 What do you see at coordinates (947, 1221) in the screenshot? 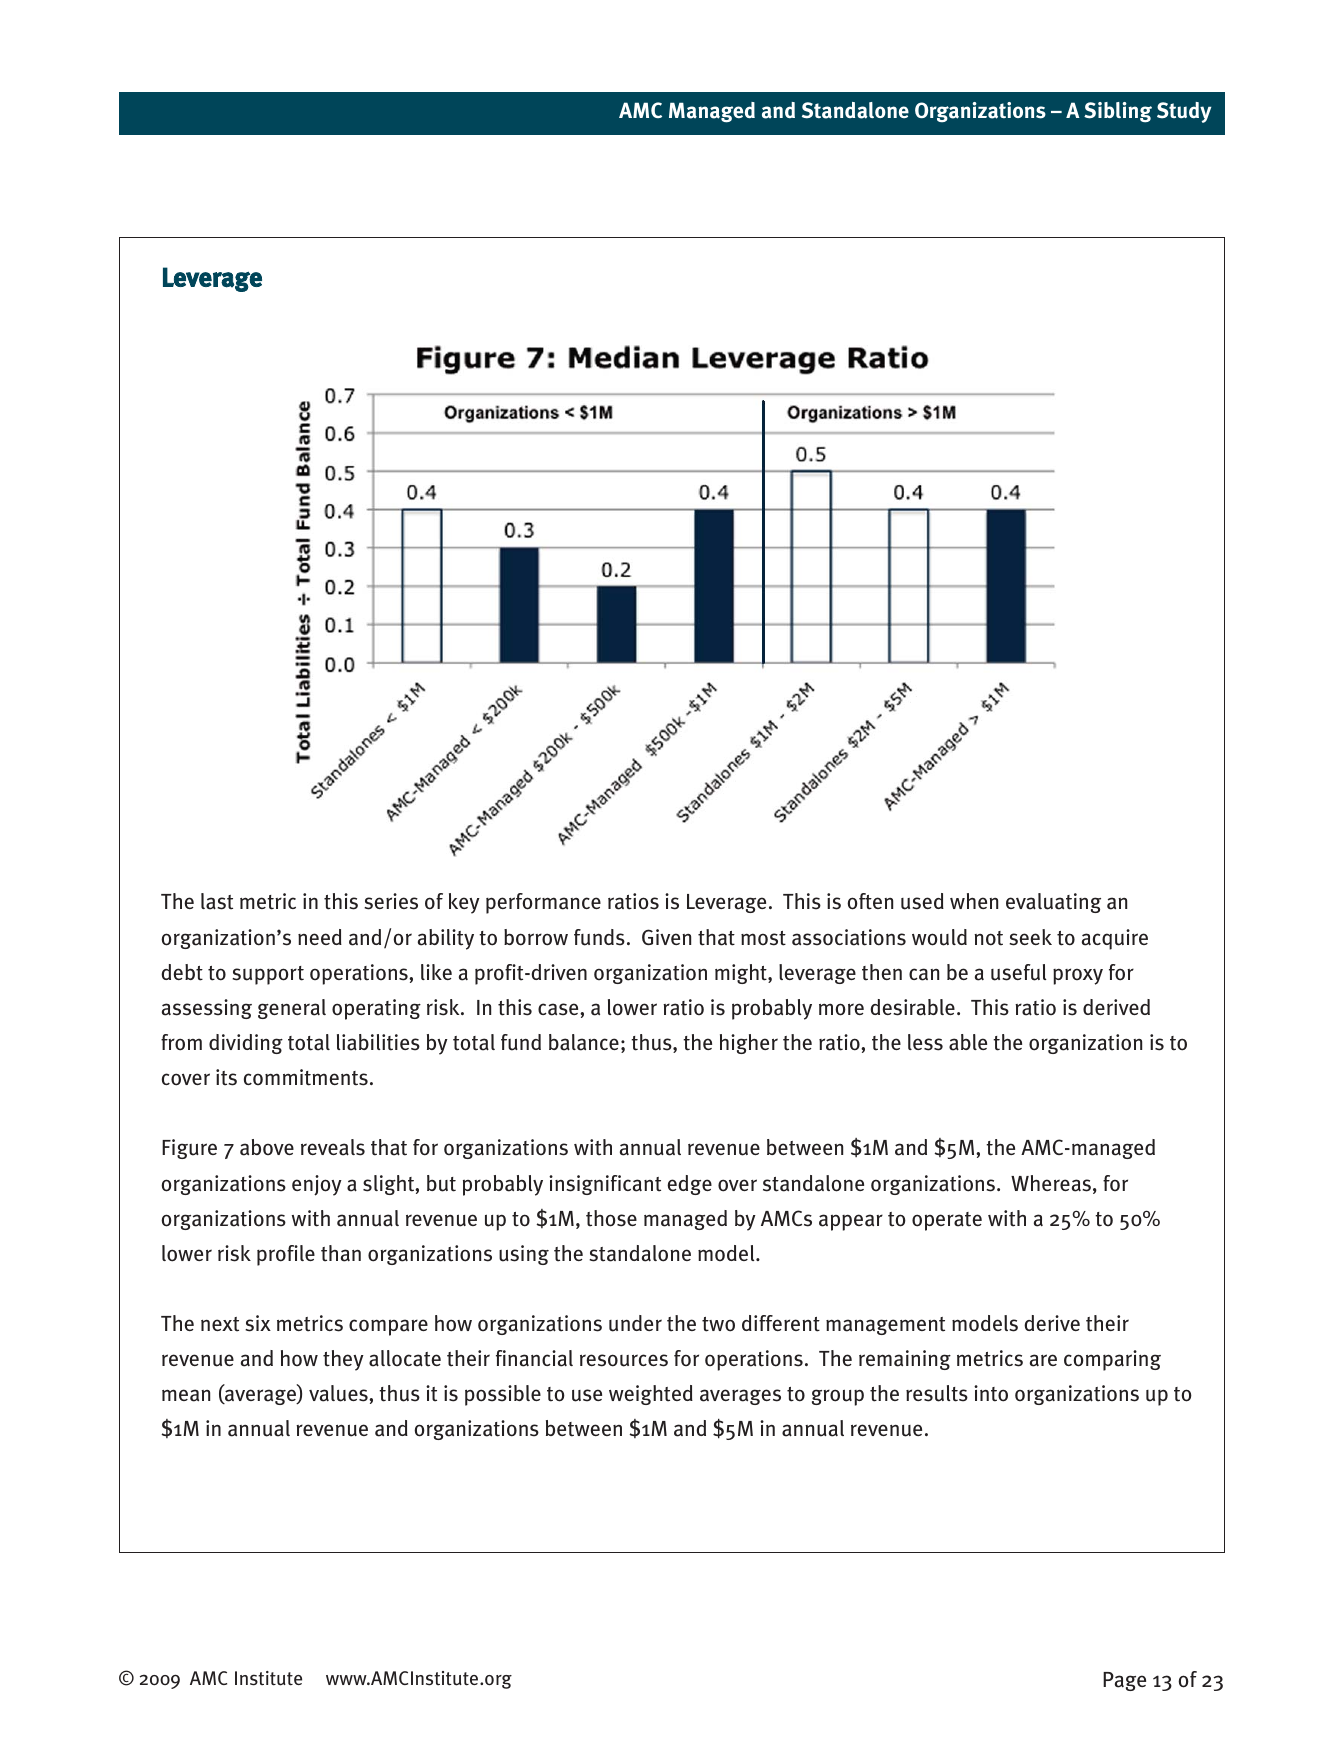
I see `operate` at bounding box center [947, 1221].
